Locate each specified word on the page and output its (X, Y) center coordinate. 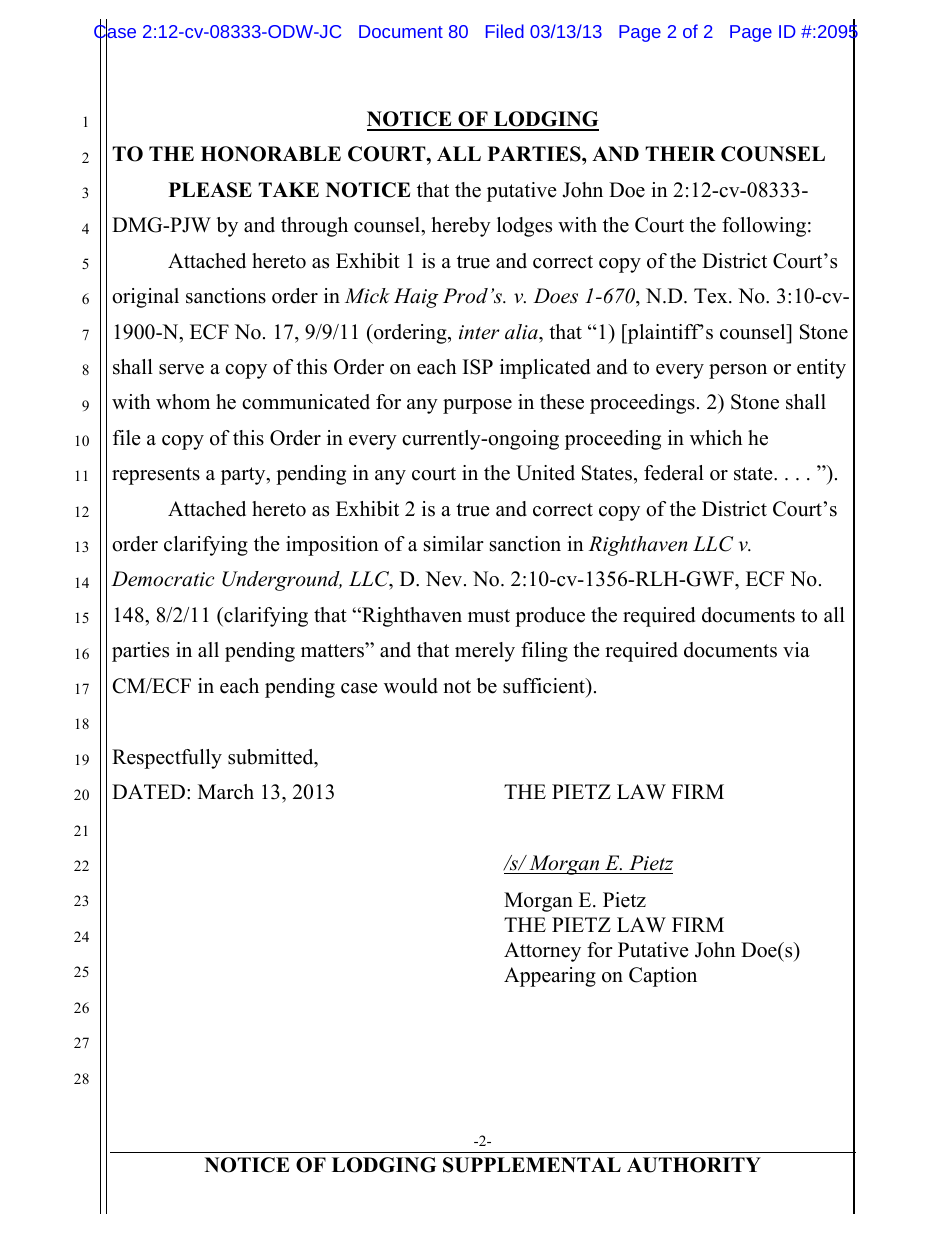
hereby (461, 227)
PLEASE (210, 190)
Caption (663, 977)
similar (454, 544)
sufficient (545, 686)
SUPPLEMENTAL (532, 1165)
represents (156, 476)
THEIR (680, 153)
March (226, 792)
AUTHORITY (694, 1165)
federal (674, 473)
